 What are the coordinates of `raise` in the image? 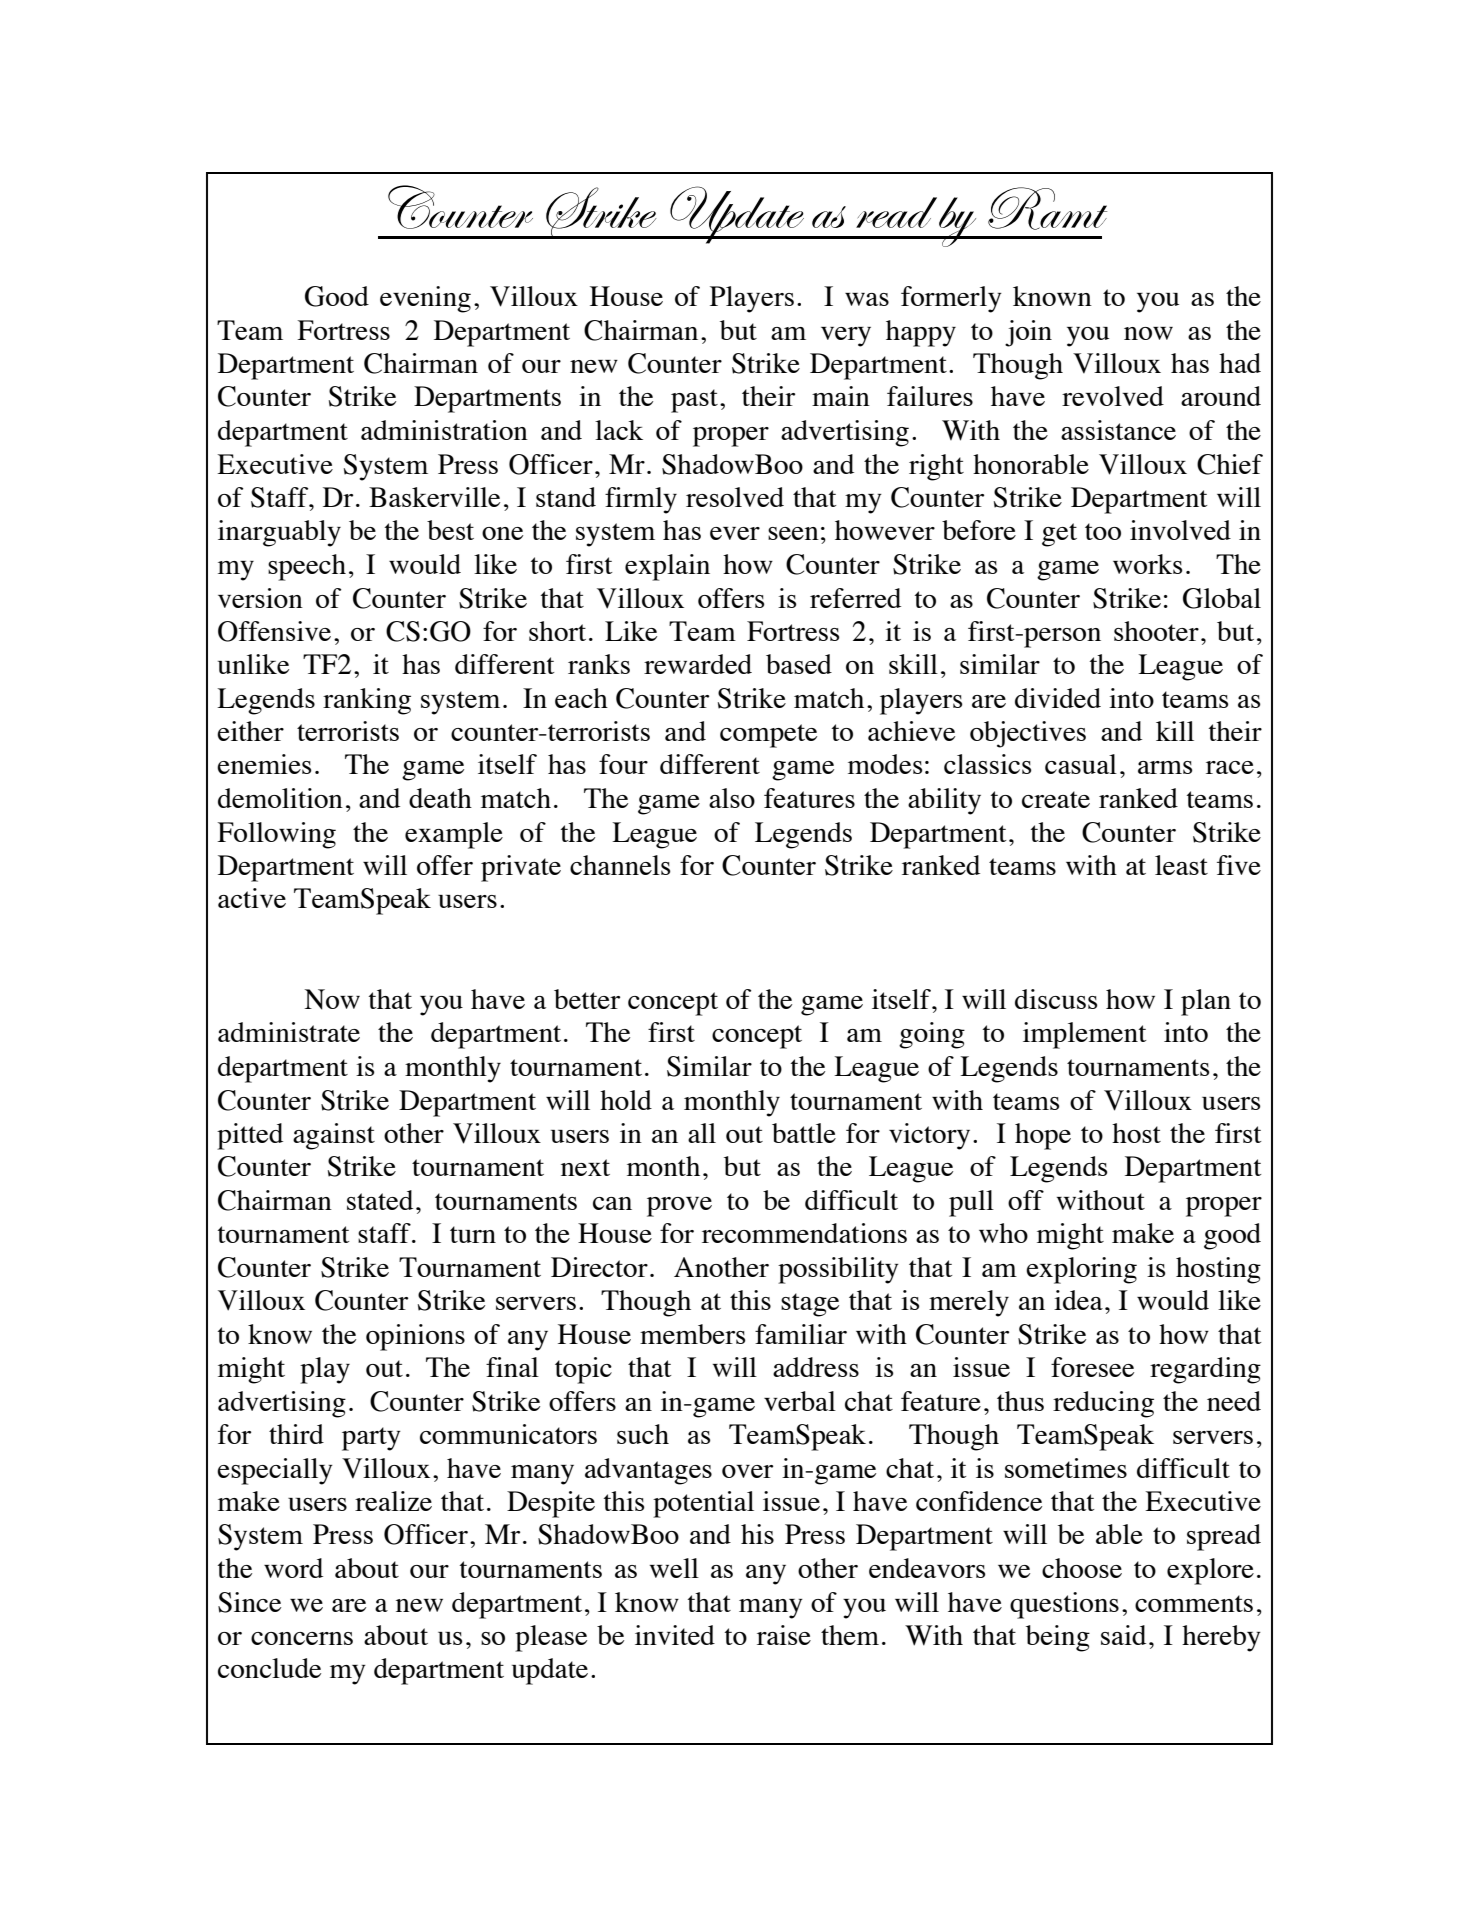 It's located at (784, 1635).
